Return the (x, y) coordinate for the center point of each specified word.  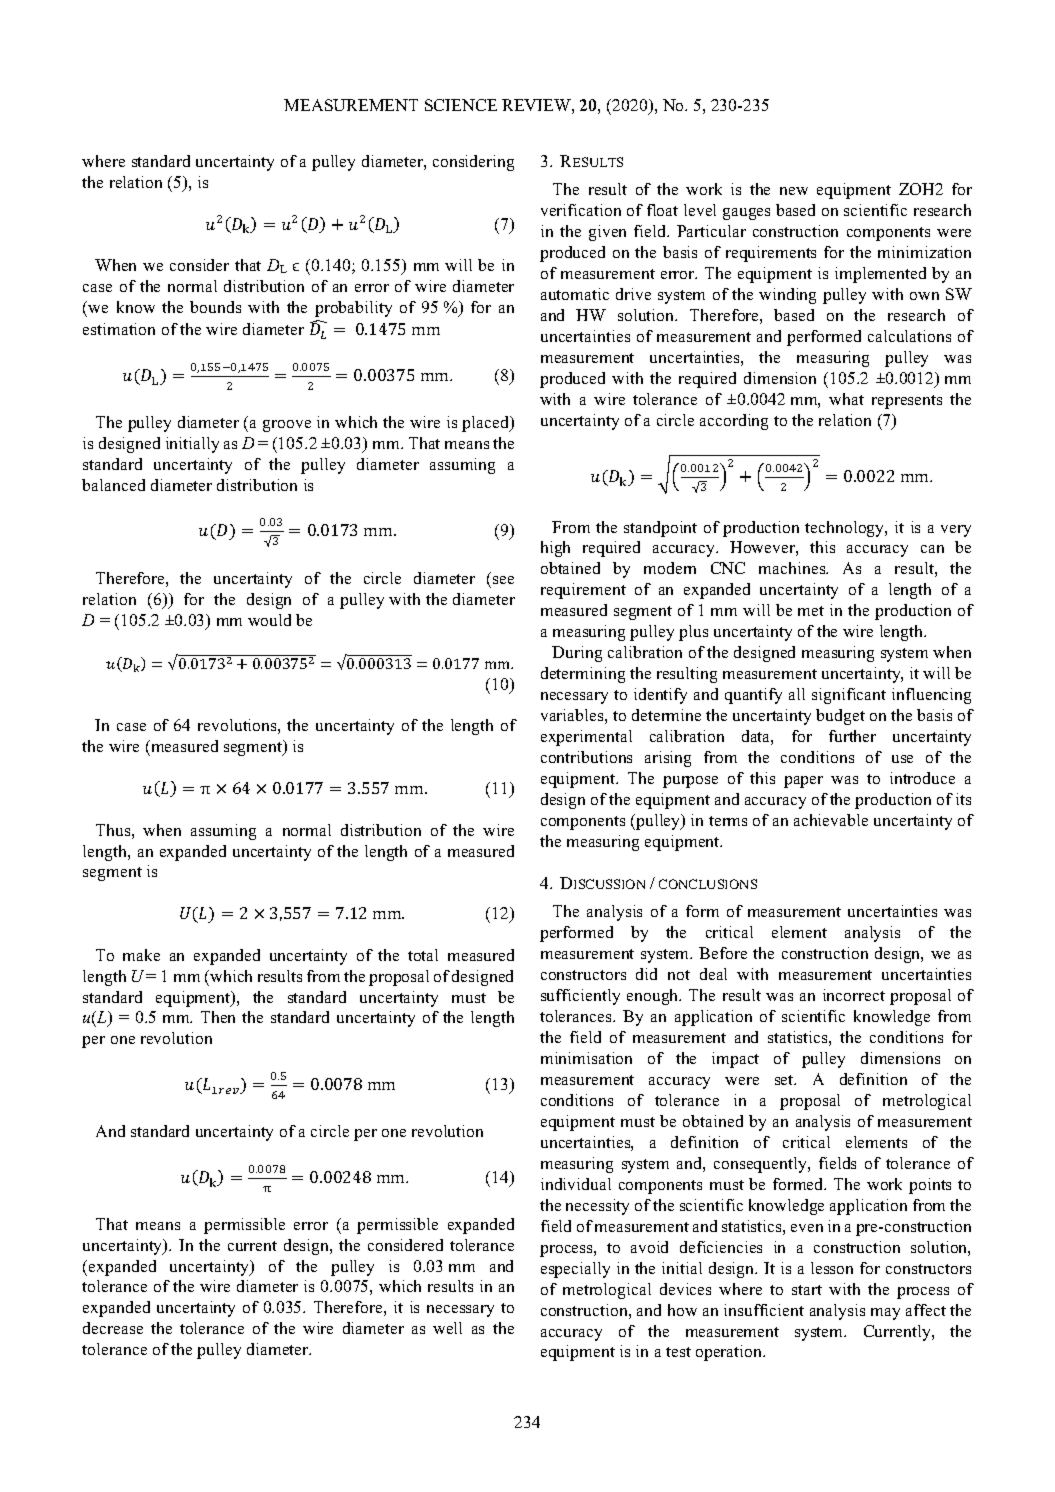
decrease (113, 1328)
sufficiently (580, 997)
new (794, 191)
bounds (215, 307)
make (141, 955)
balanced (113, 485)
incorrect (854, 995)
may (885, 1314)
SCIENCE (461, 105)
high (555, 549)
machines (793, 568)
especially (575, 1270)
